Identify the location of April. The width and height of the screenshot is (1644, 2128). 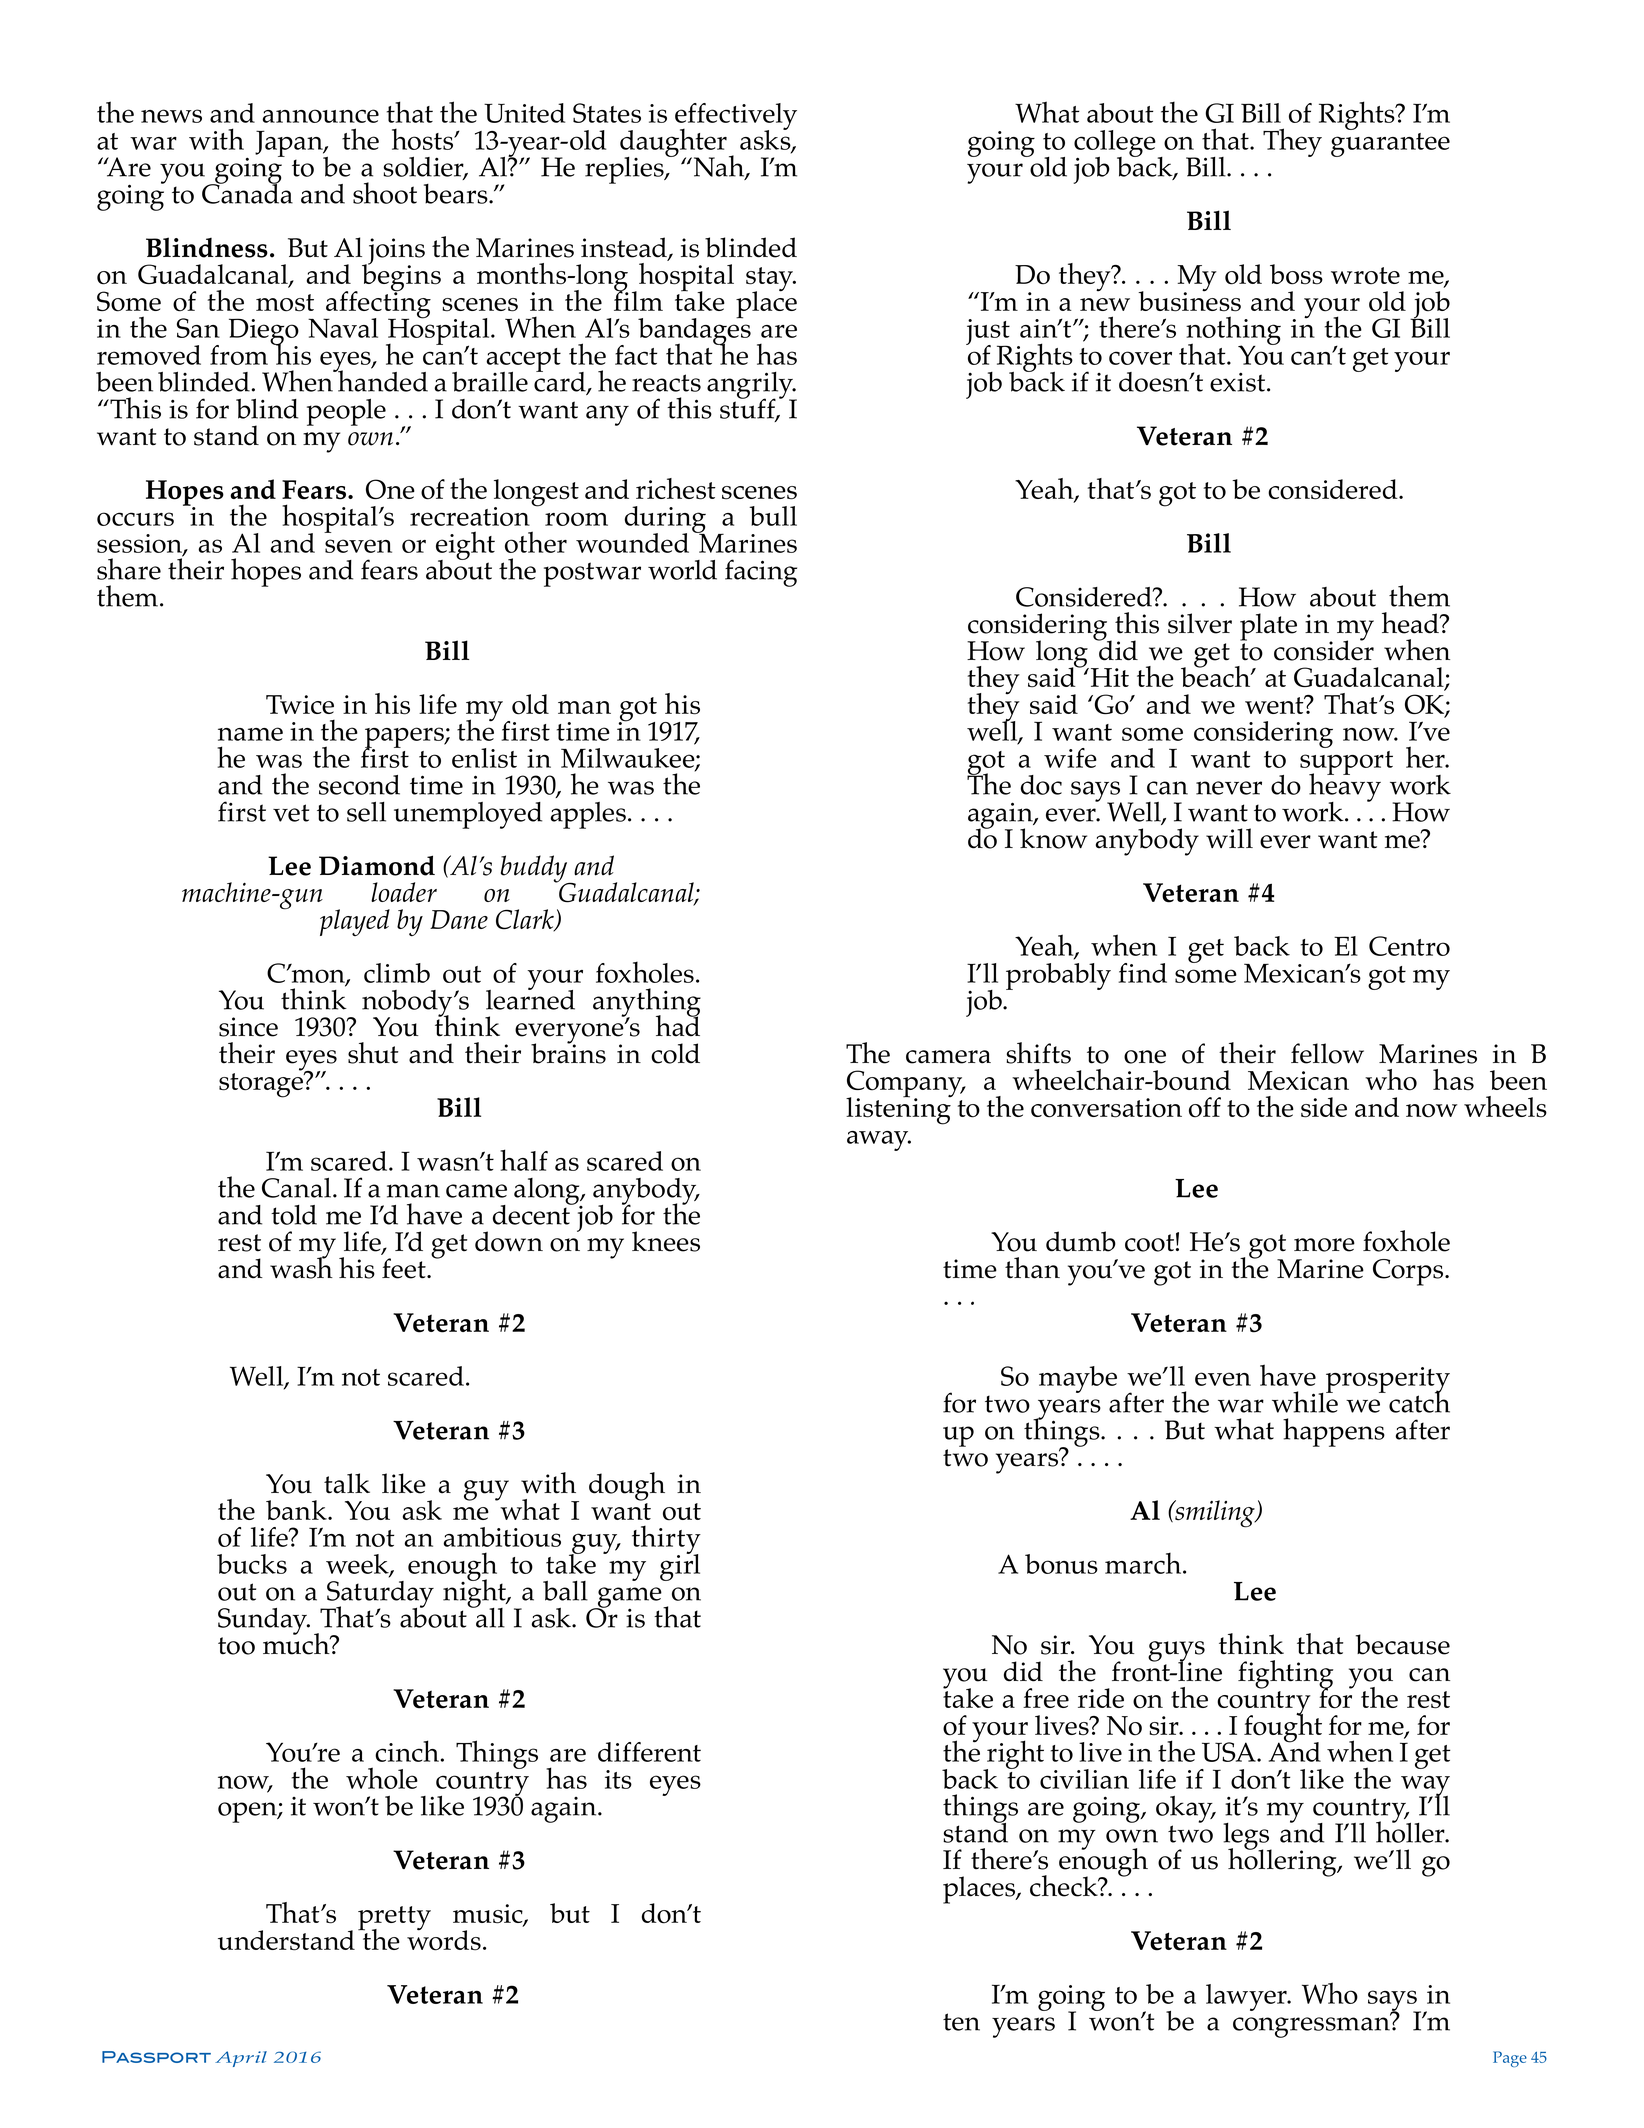
(241, 2059).
